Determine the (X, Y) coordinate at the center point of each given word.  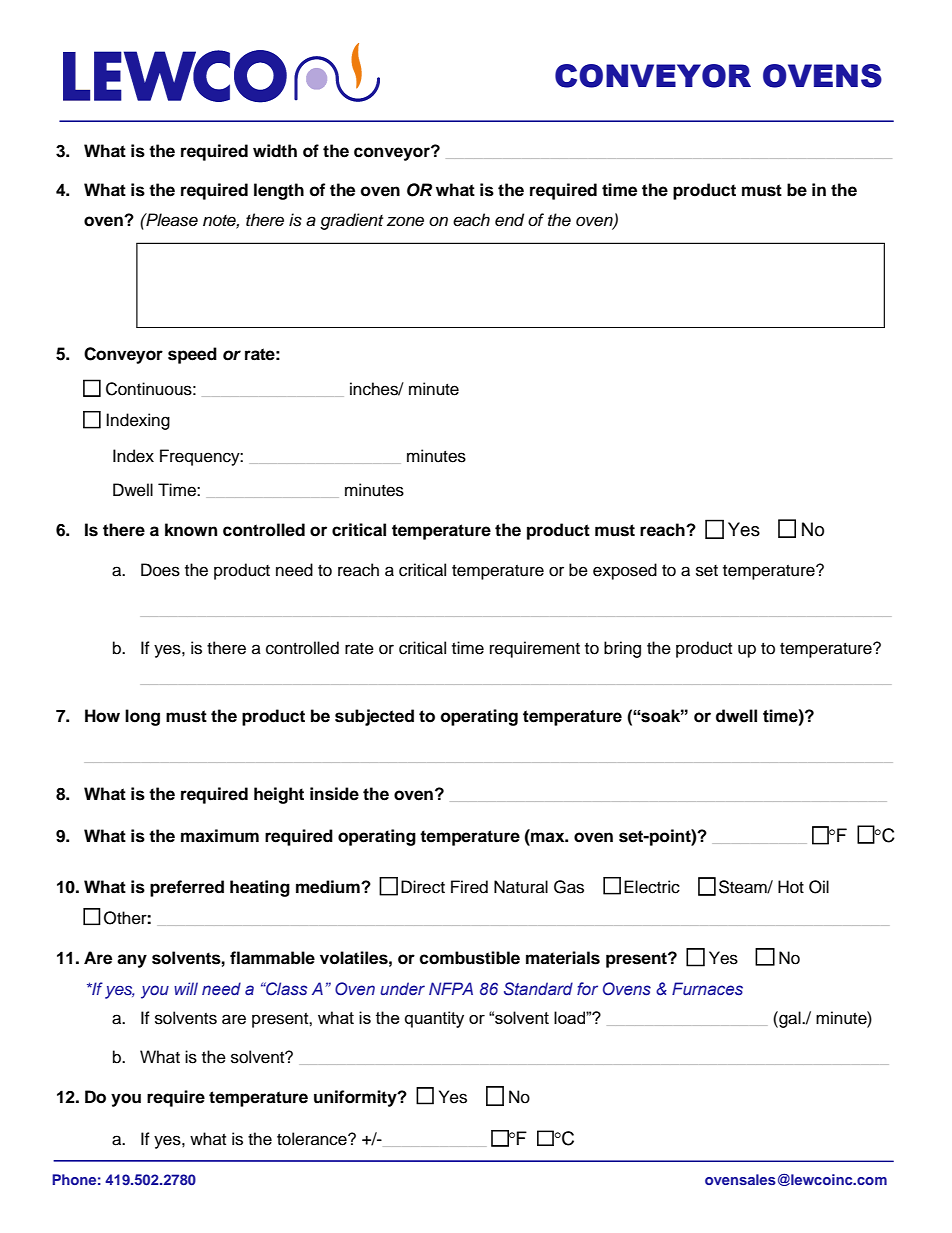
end (509, 220)
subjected (374, 717)
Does (160, 570)
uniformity (356, 1098)
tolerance (313, 1139)
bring (622, 649)
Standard (538, 989)
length (279, 191)
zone (405, 221)
